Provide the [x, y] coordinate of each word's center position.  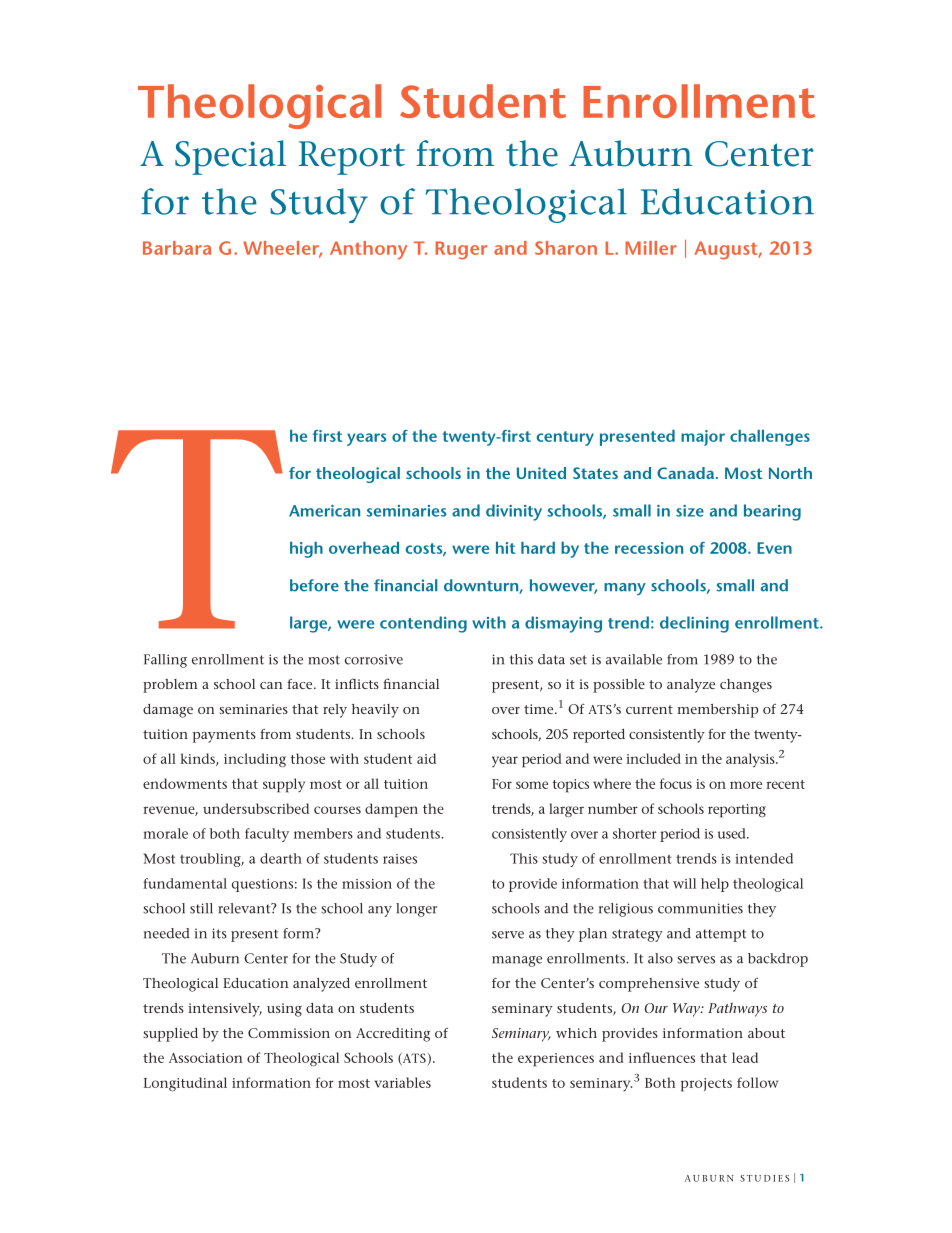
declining [694, 624]
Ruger [461, 250]
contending [423, 624]
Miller [651, 248]
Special [230, 157]
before [314, 585]
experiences [556, 1060]
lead [745, 1057]
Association [206, 1058]
